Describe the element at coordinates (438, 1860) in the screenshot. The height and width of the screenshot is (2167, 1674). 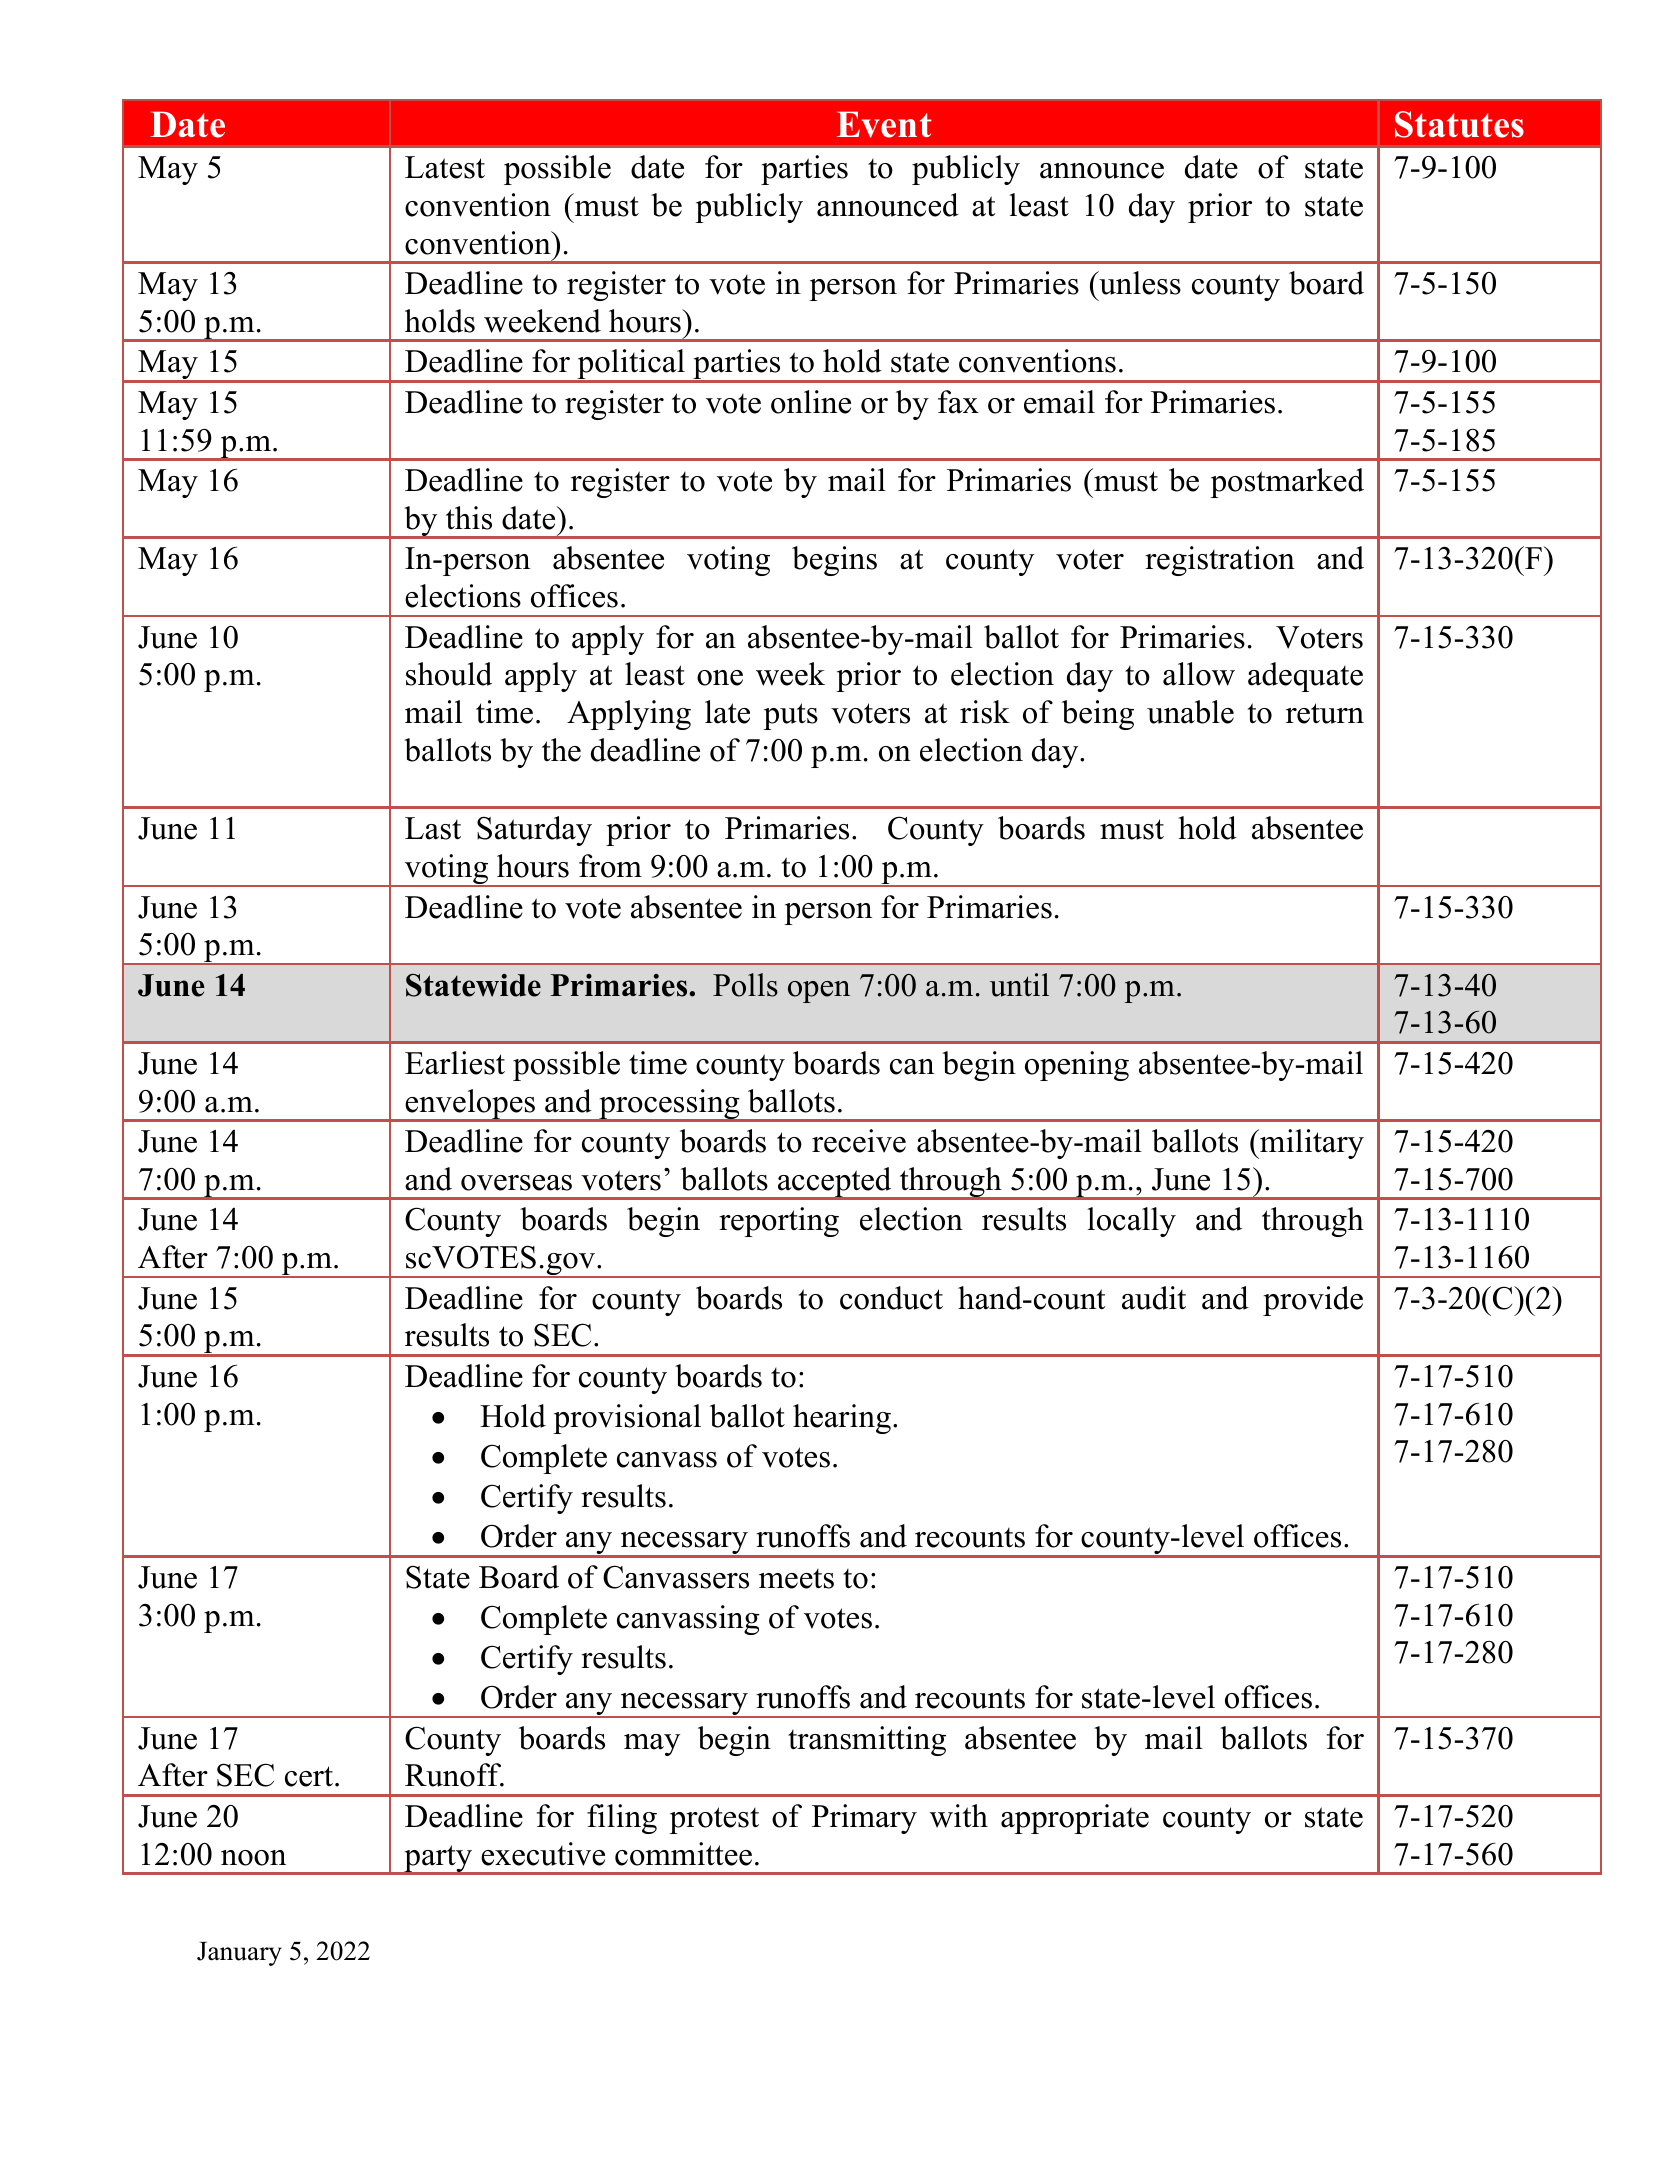
I see `party` at that location.
